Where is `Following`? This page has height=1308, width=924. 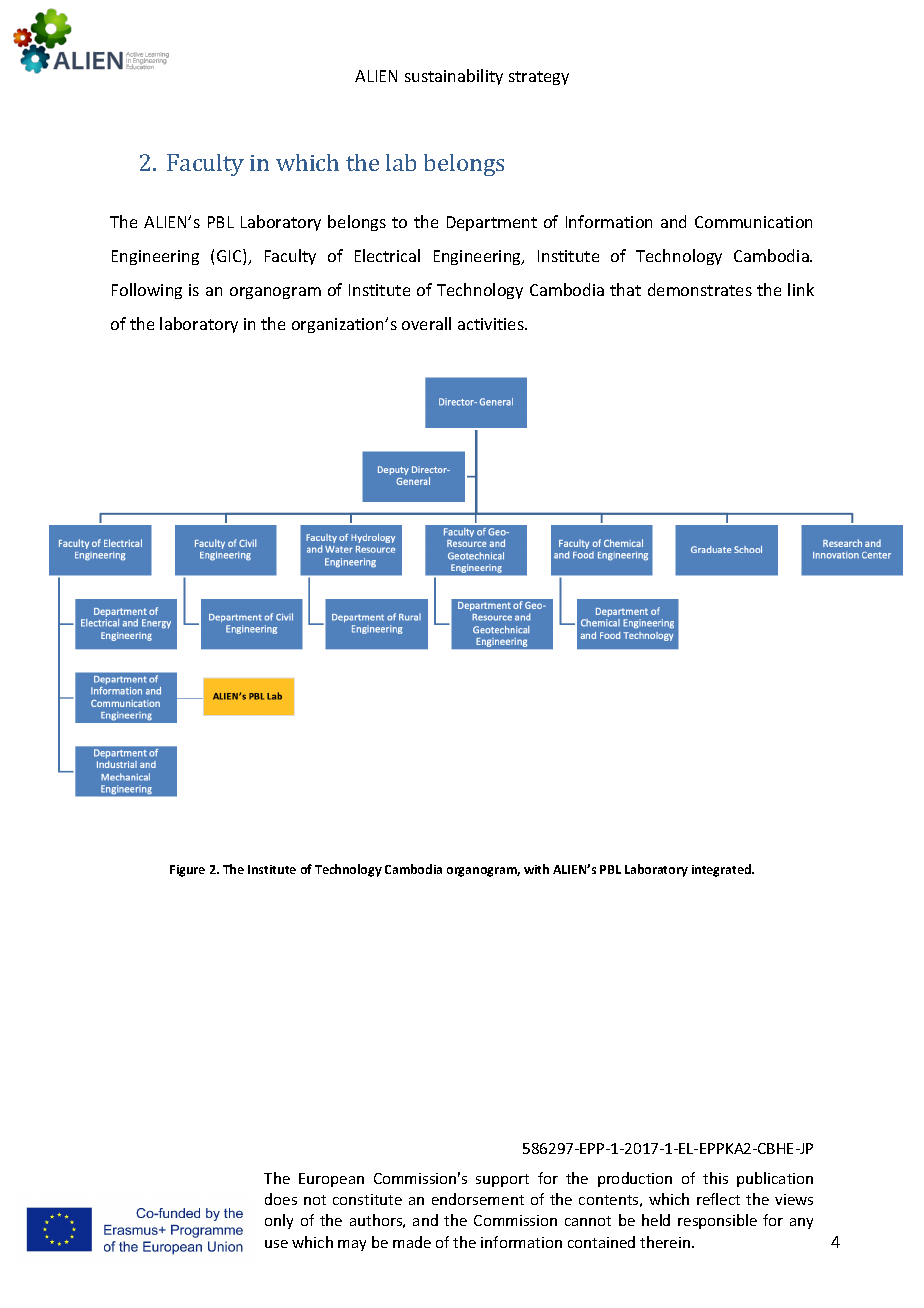
Following is located at coordinates (147, 291).
